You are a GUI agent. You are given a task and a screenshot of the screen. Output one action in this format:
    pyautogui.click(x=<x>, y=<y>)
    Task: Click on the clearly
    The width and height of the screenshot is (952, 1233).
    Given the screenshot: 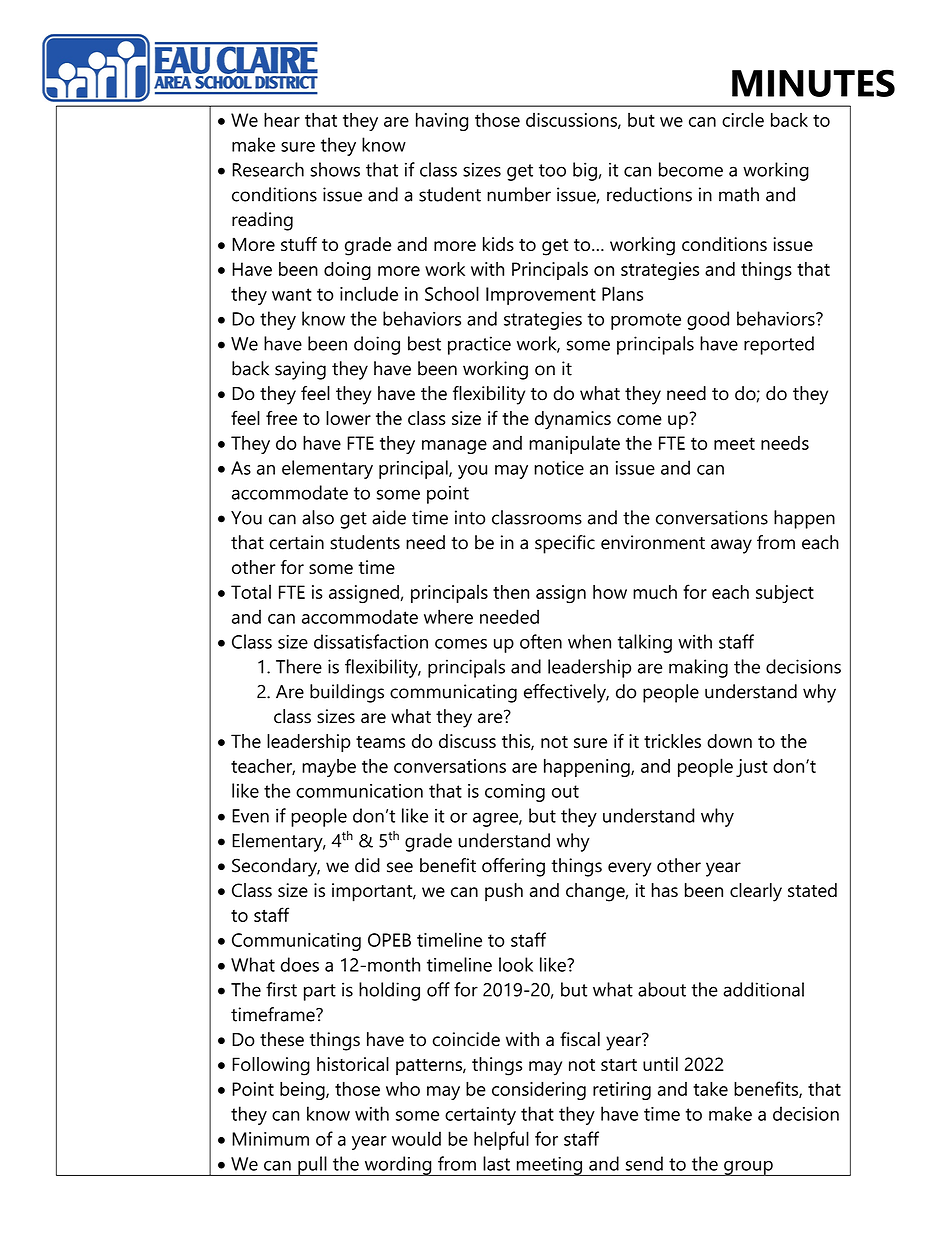 What is the action you would take?
    pyautogui.click(x=756, y=892)
